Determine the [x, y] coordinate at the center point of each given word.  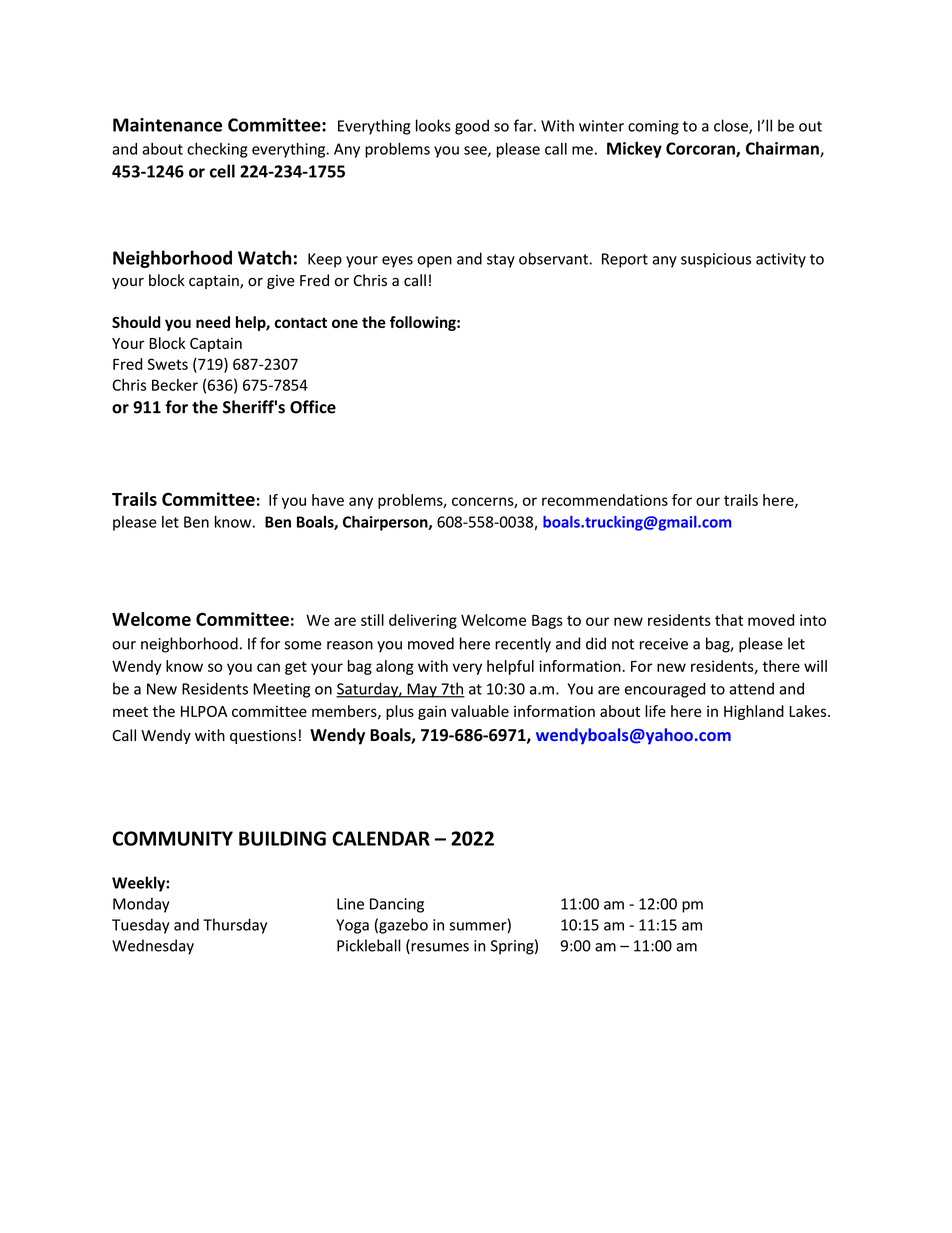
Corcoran [701, 149]
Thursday [235, 926]
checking [217, 150]
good [472, 127]
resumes [439, 948]
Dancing [397, 905]
